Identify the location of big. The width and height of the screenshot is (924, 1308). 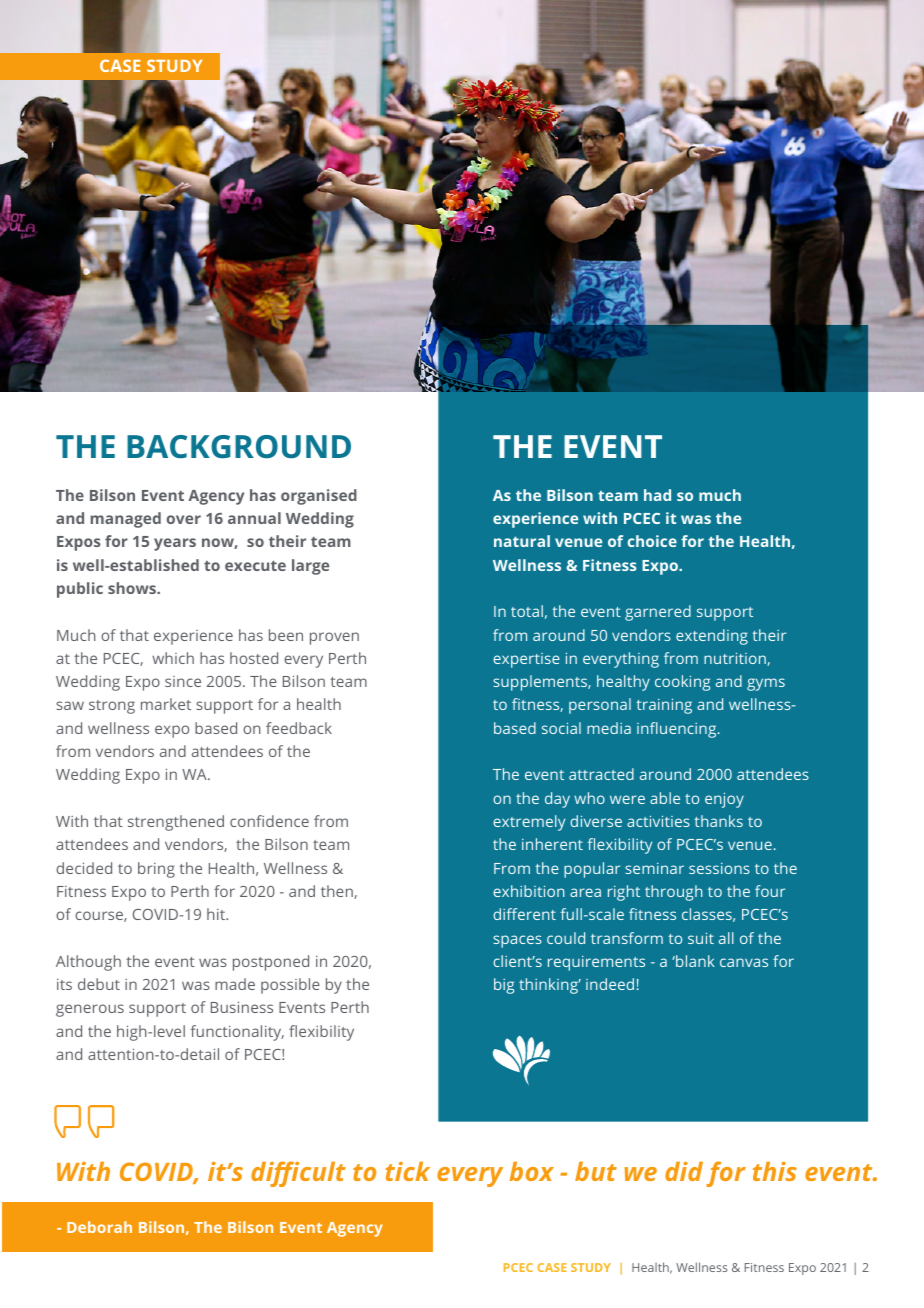
(504, 986).
